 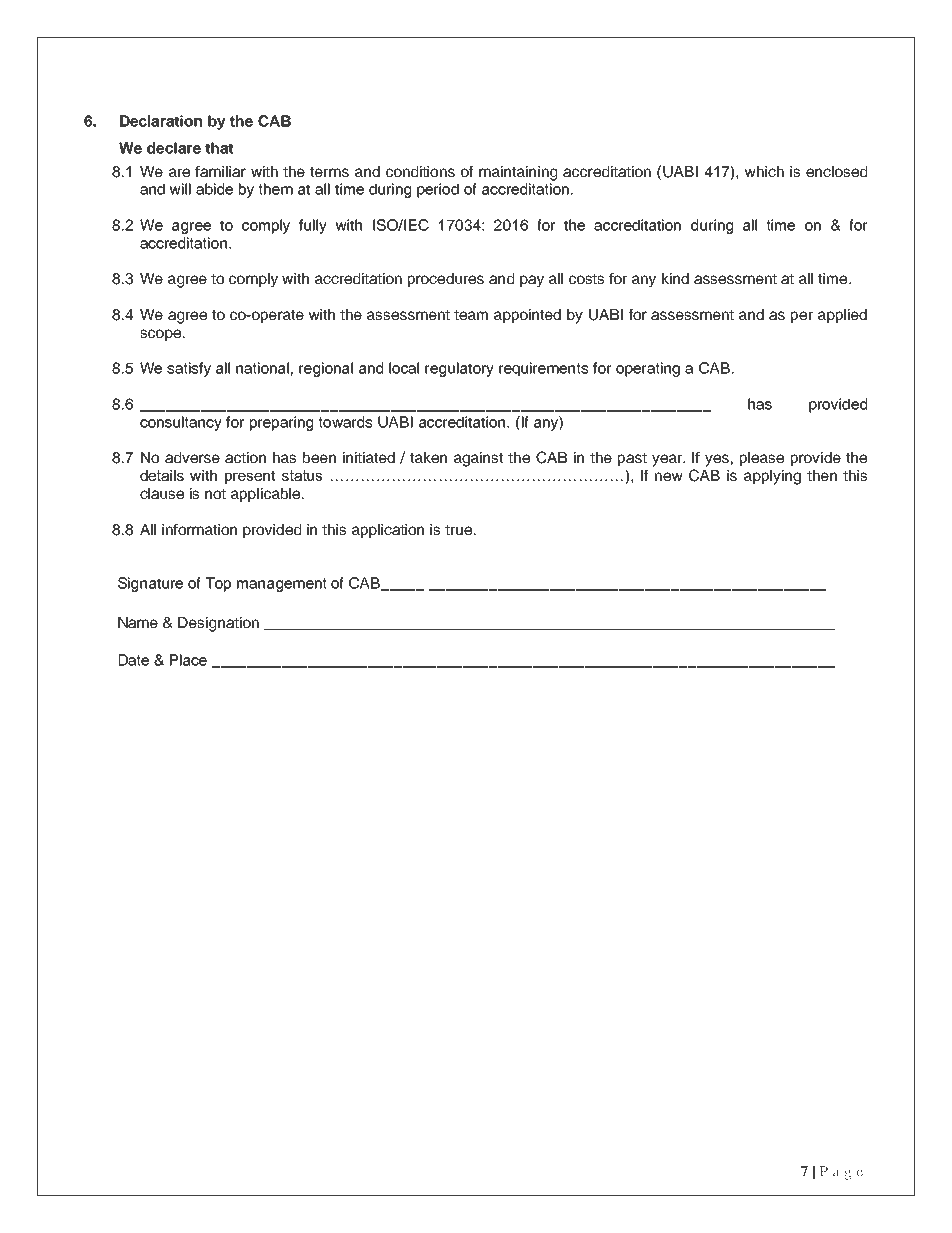 I want to click on regulatory, so click(x=459, y=369).
